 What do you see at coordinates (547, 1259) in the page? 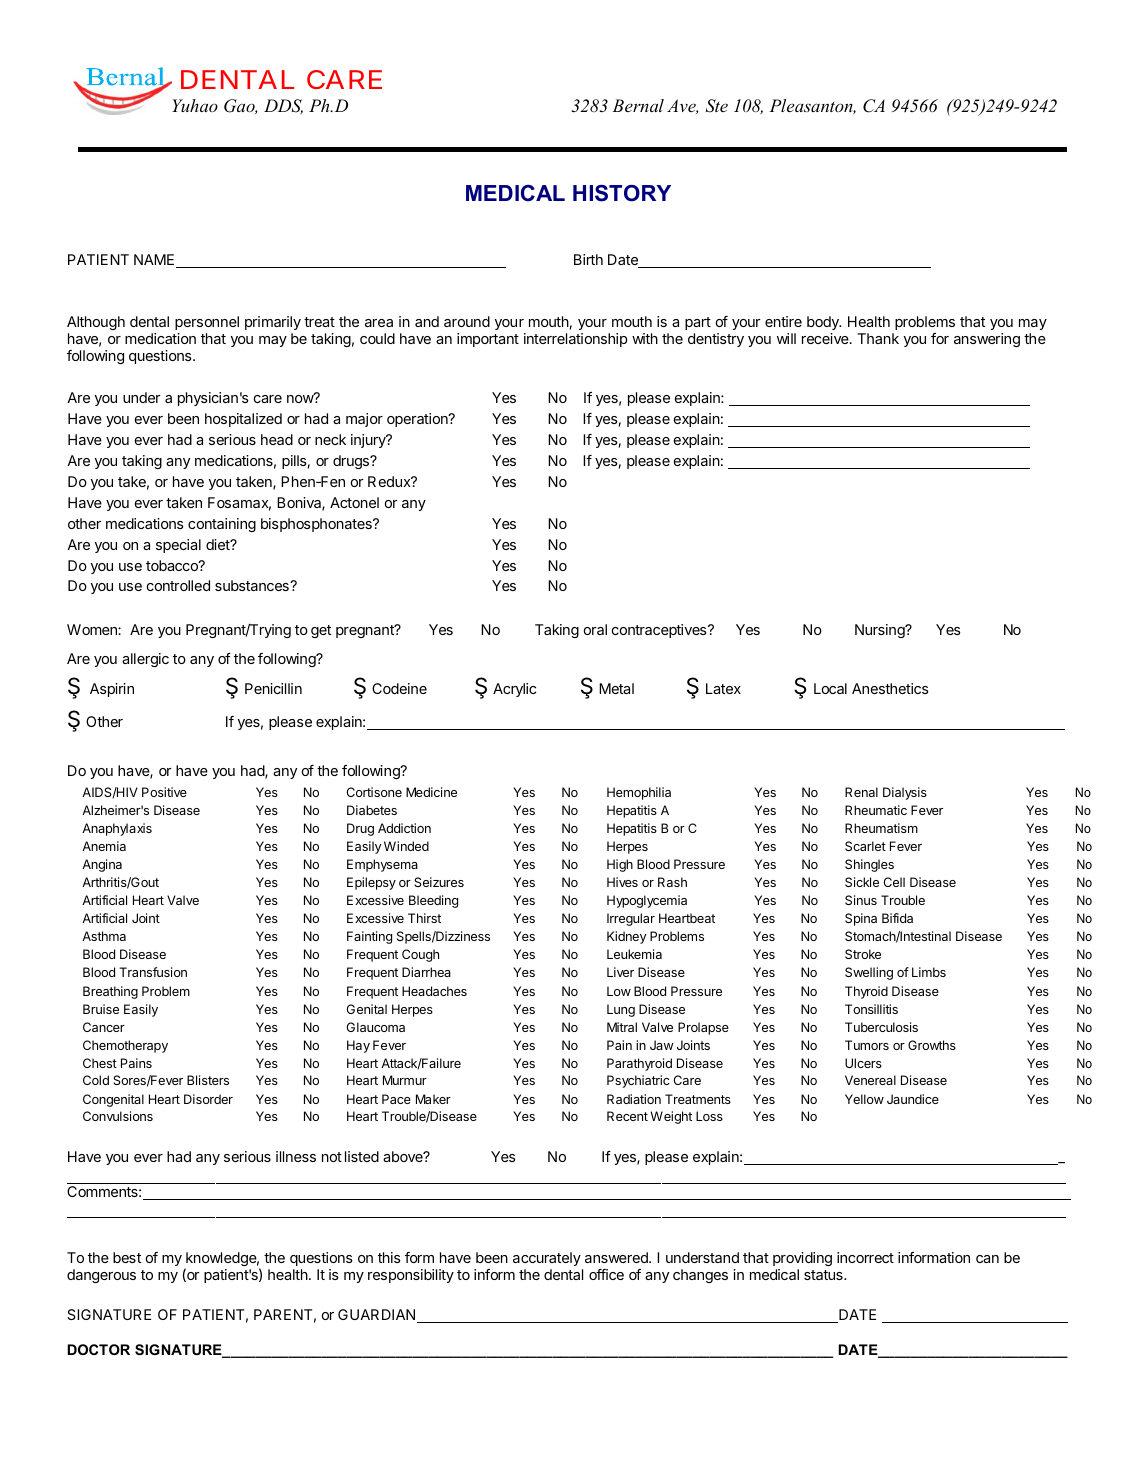
I see `accurately` at bounding box center [547, 1259].
